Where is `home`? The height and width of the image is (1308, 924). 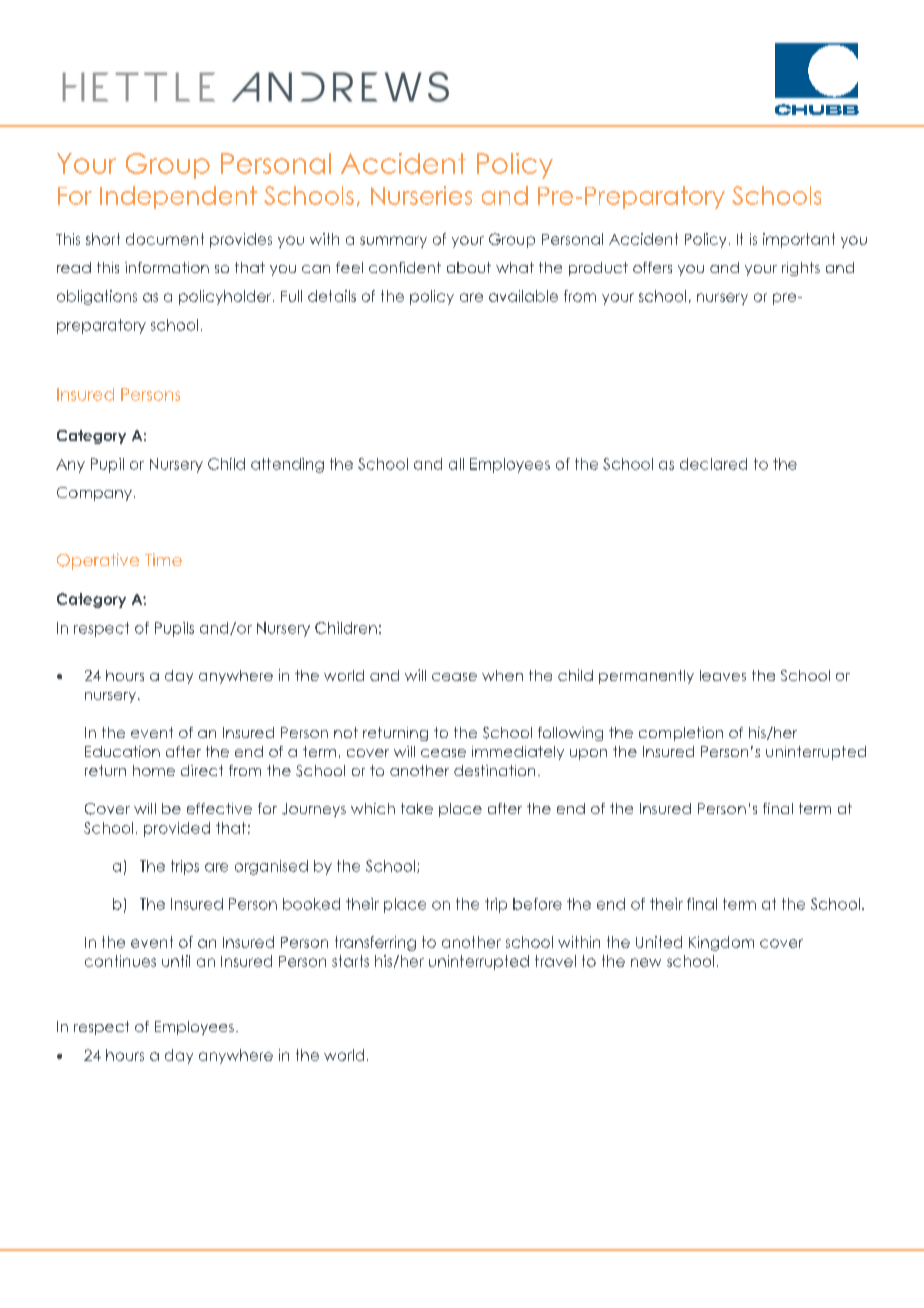
home is located at coordinates (154, 770).
